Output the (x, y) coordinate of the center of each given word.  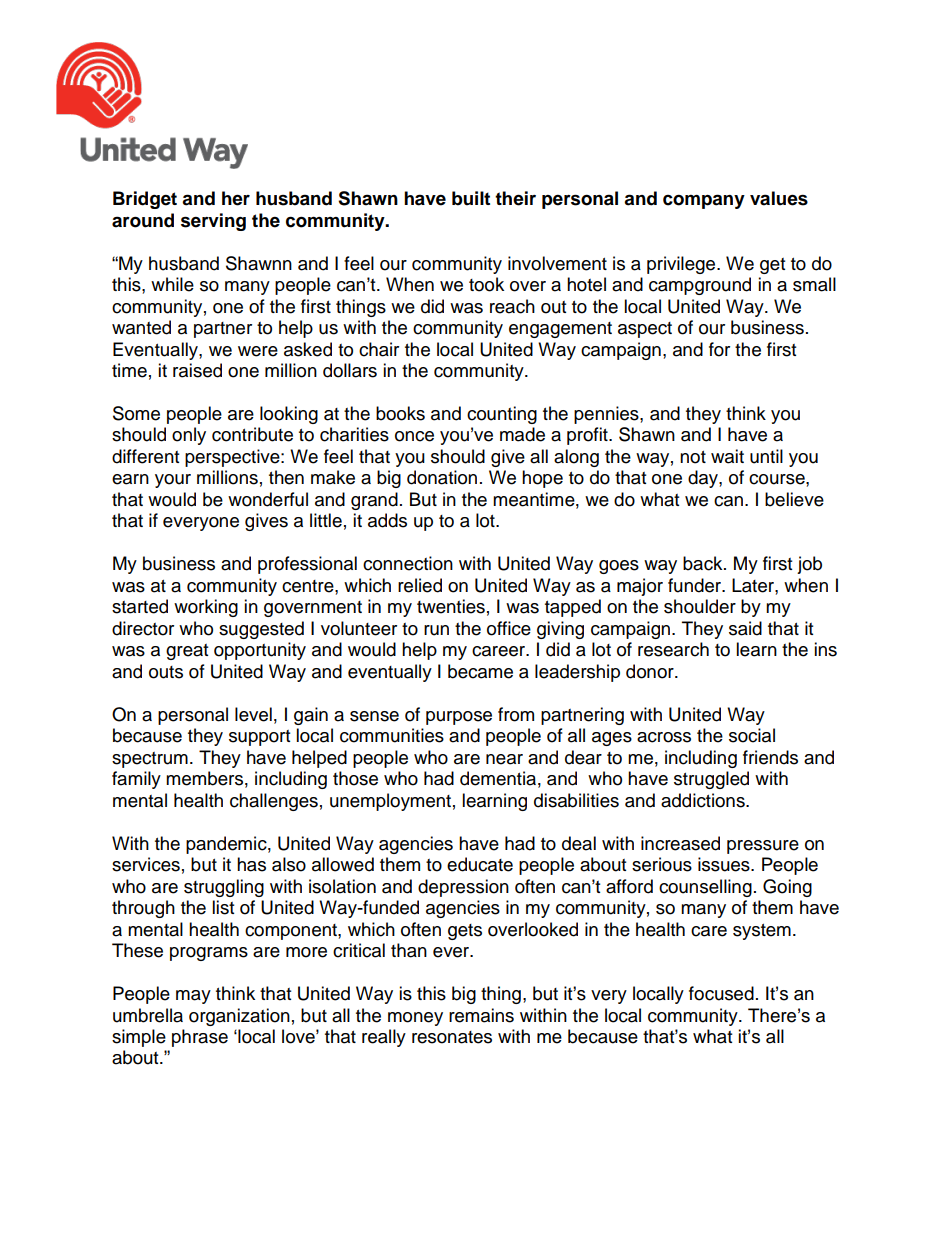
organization (239, 1017)
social (752, 735)
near (504, 759)
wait (727, 456)
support (259, 738)
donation (442, 477)
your (173, 481)
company (704, 201)
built (471, 198)
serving (213, 222)
